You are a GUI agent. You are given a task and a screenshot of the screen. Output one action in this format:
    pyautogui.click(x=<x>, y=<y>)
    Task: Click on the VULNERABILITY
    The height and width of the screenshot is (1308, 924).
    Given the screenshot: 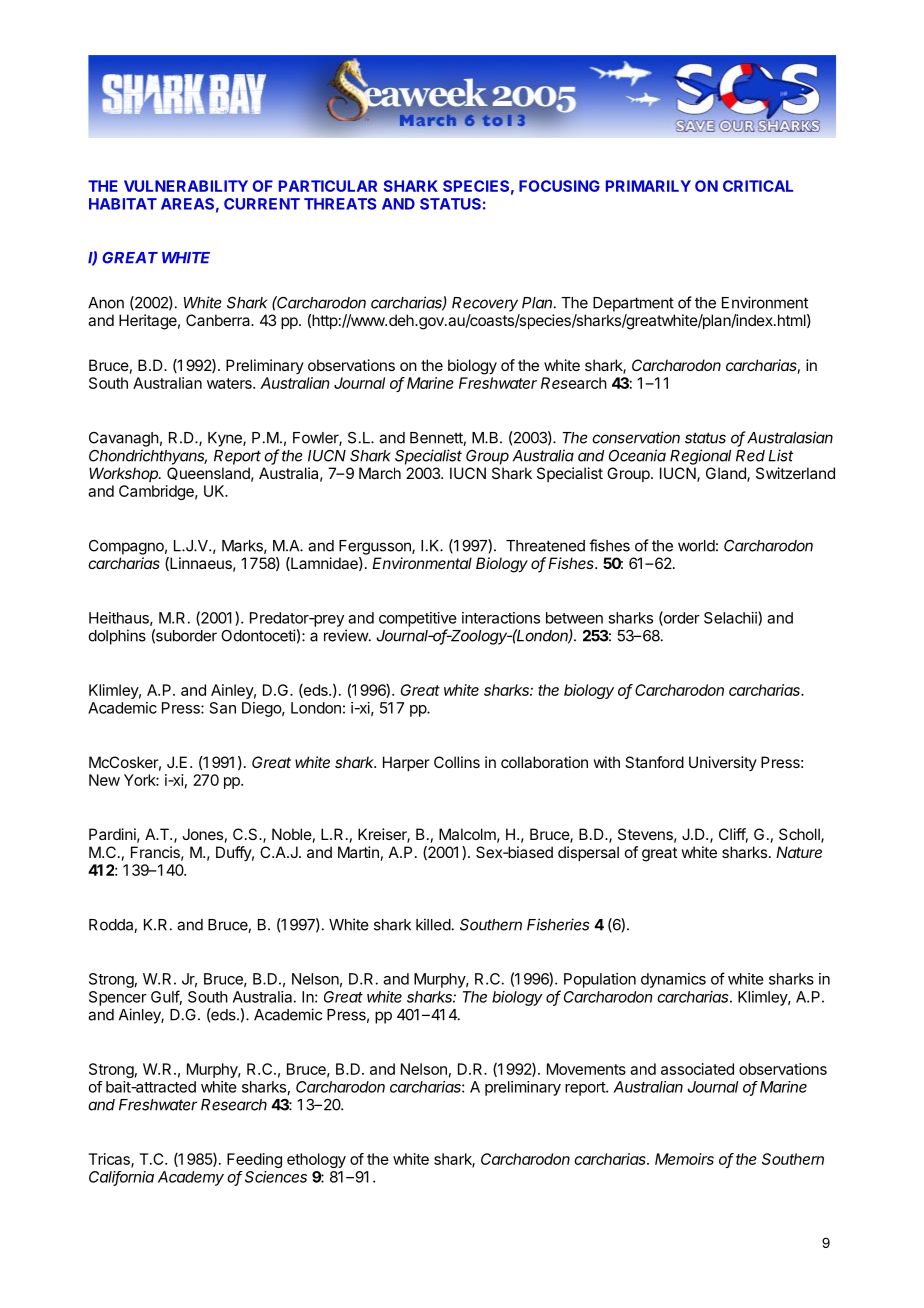 What is the action you would take?
    pyautogui.click(x=186, y=186)
